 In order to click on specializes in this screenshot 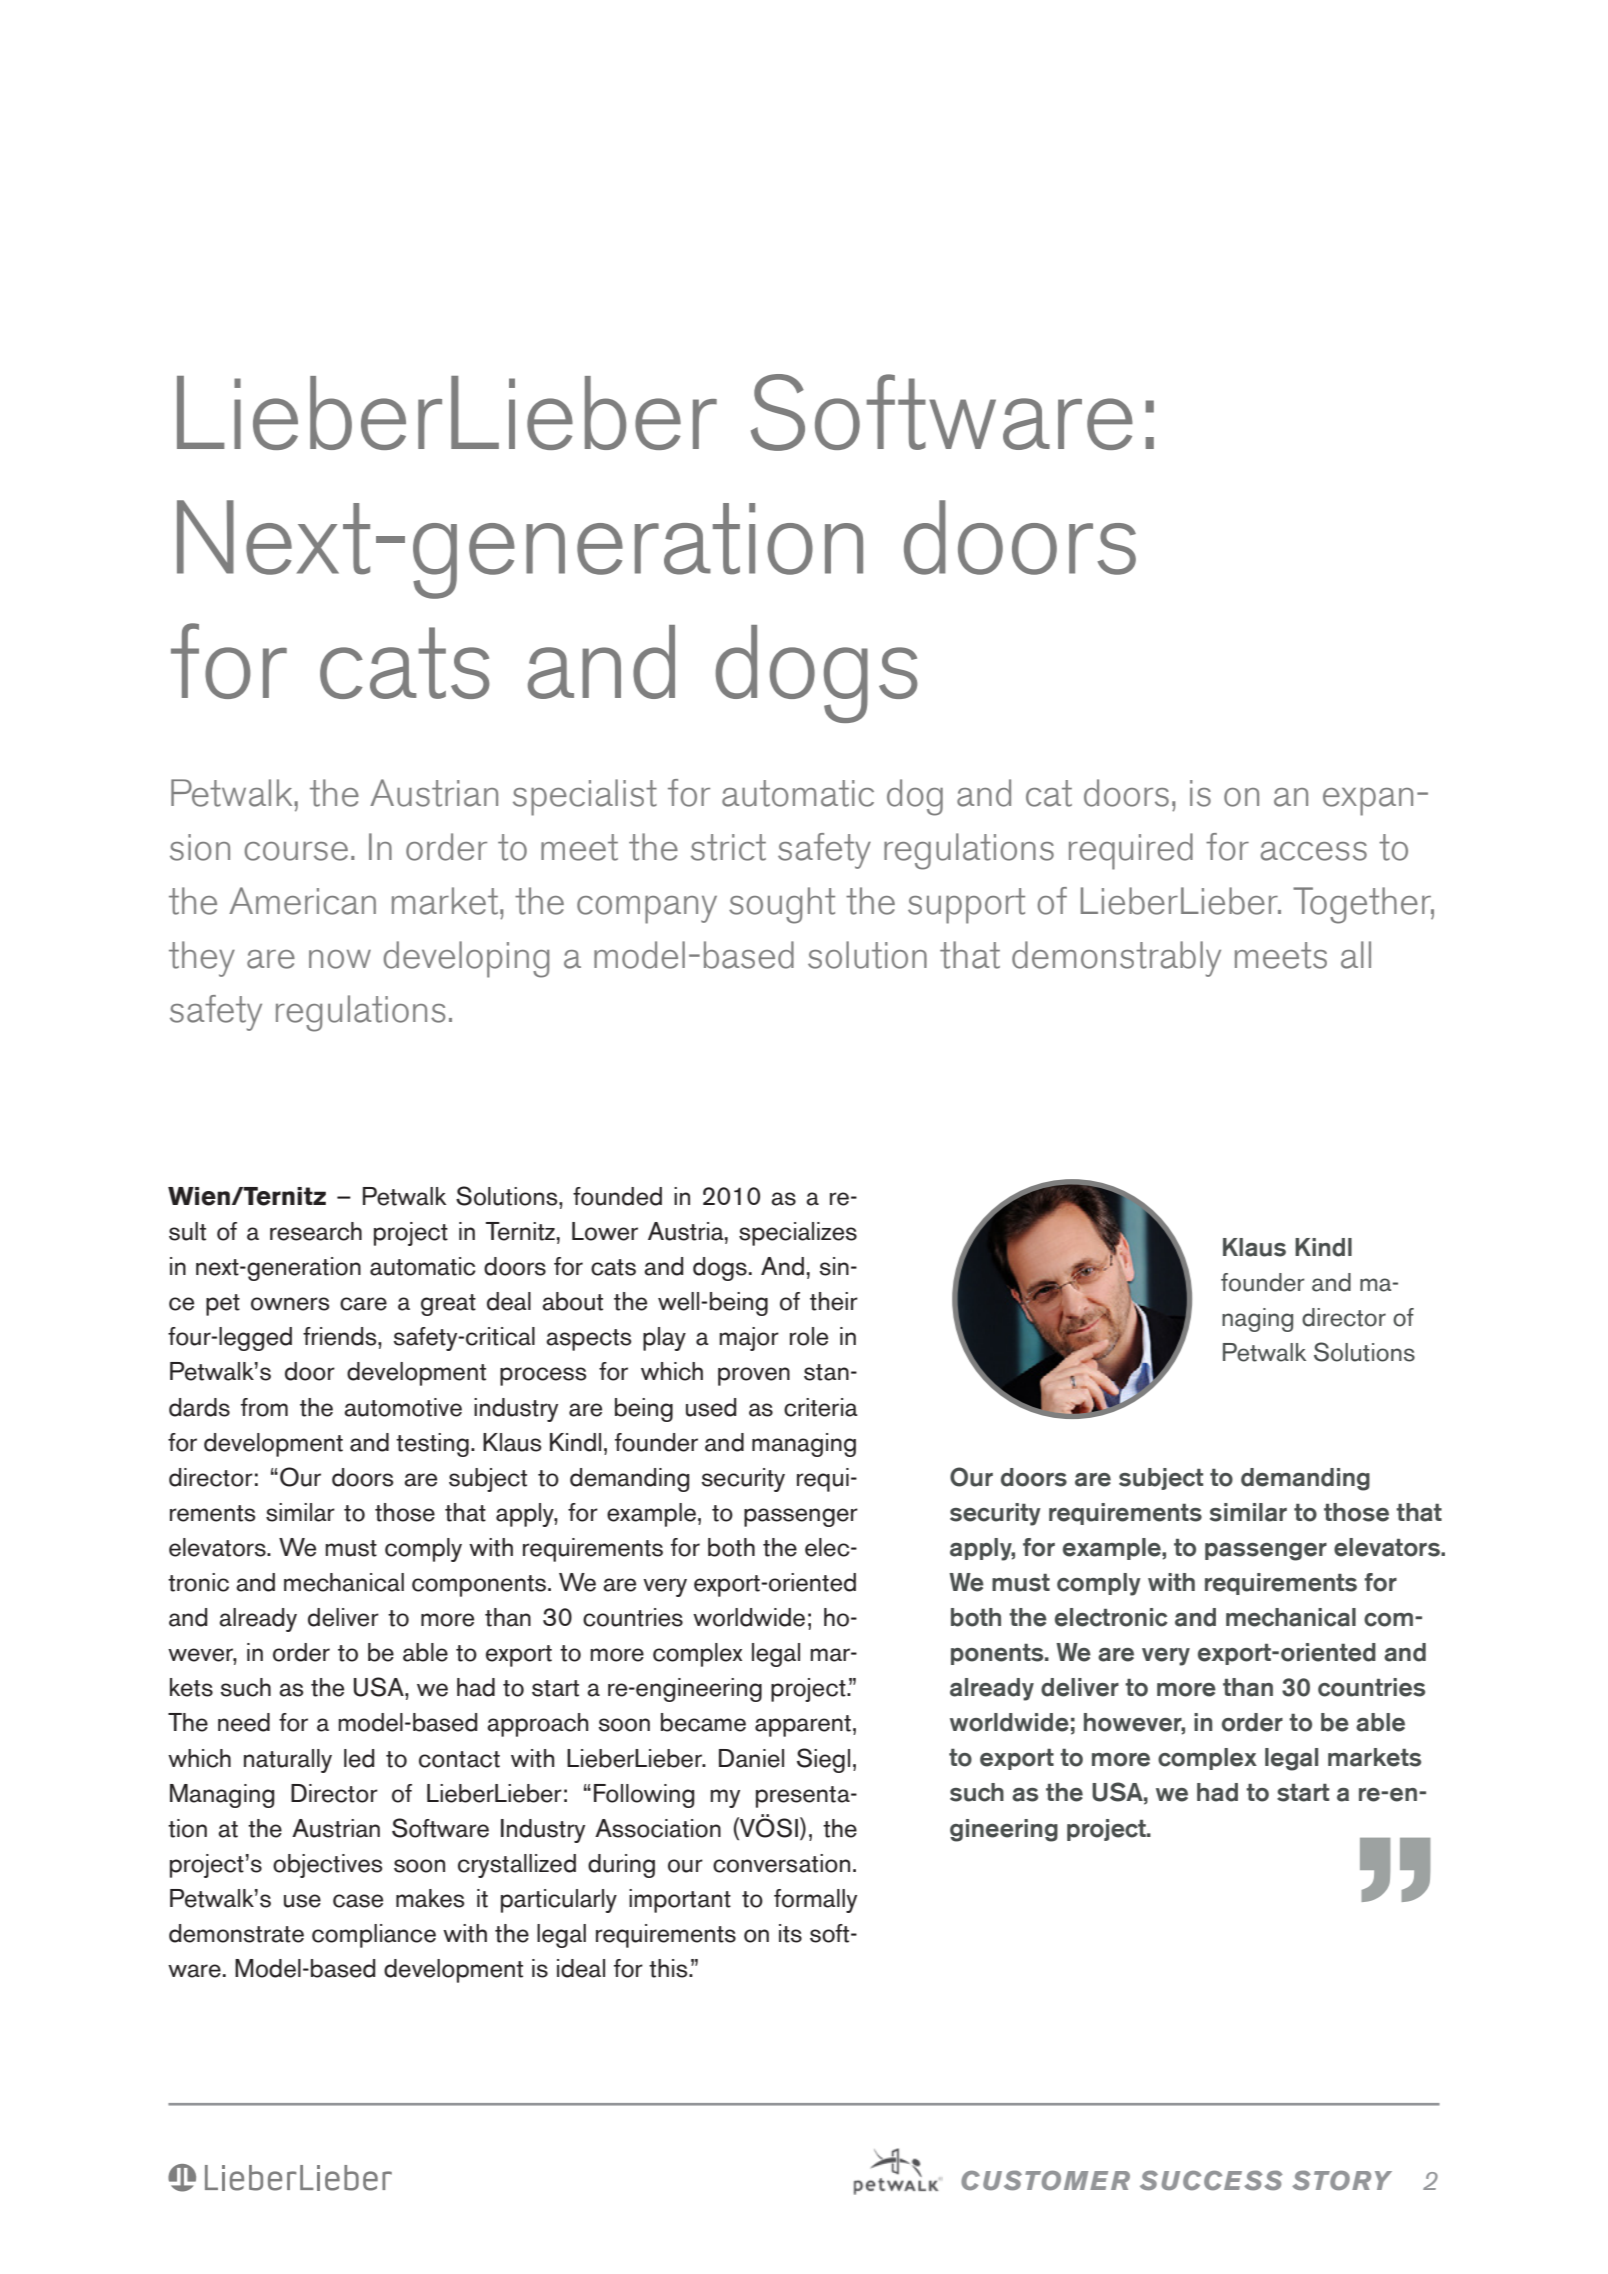, I will do `click(798, 1234)`.
